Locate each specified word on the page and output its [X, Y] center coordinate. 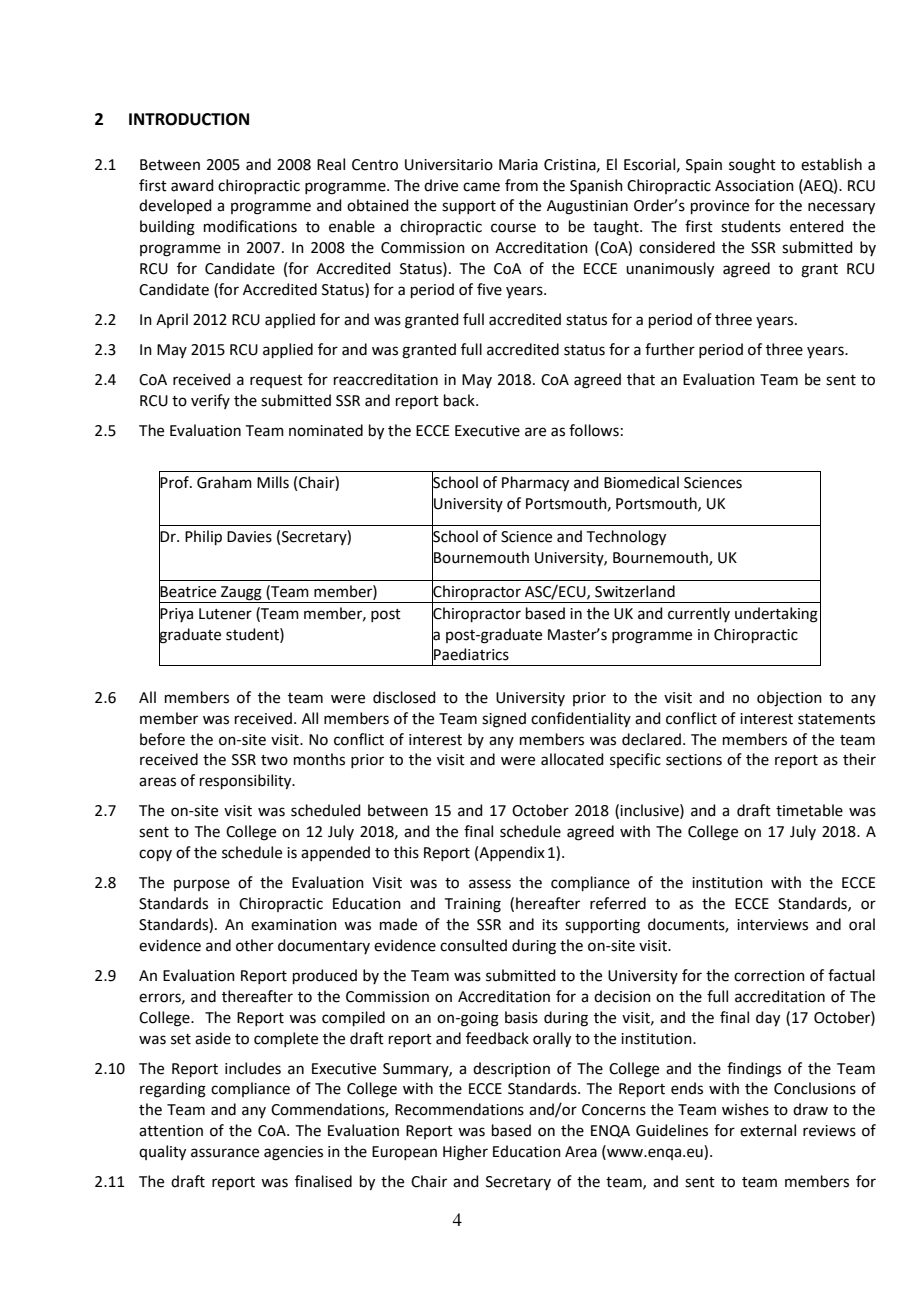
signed [504, 720]
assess [490, 884]
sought [752, 166]
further [670, 349]
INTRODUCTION [189, 119]
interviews [772, 925]
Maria [518, 165]
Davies [249, 537]
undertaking [776, 615]
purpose [202, 885]
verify [210, 401]
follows [594, 430]
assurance [225, 1153]
